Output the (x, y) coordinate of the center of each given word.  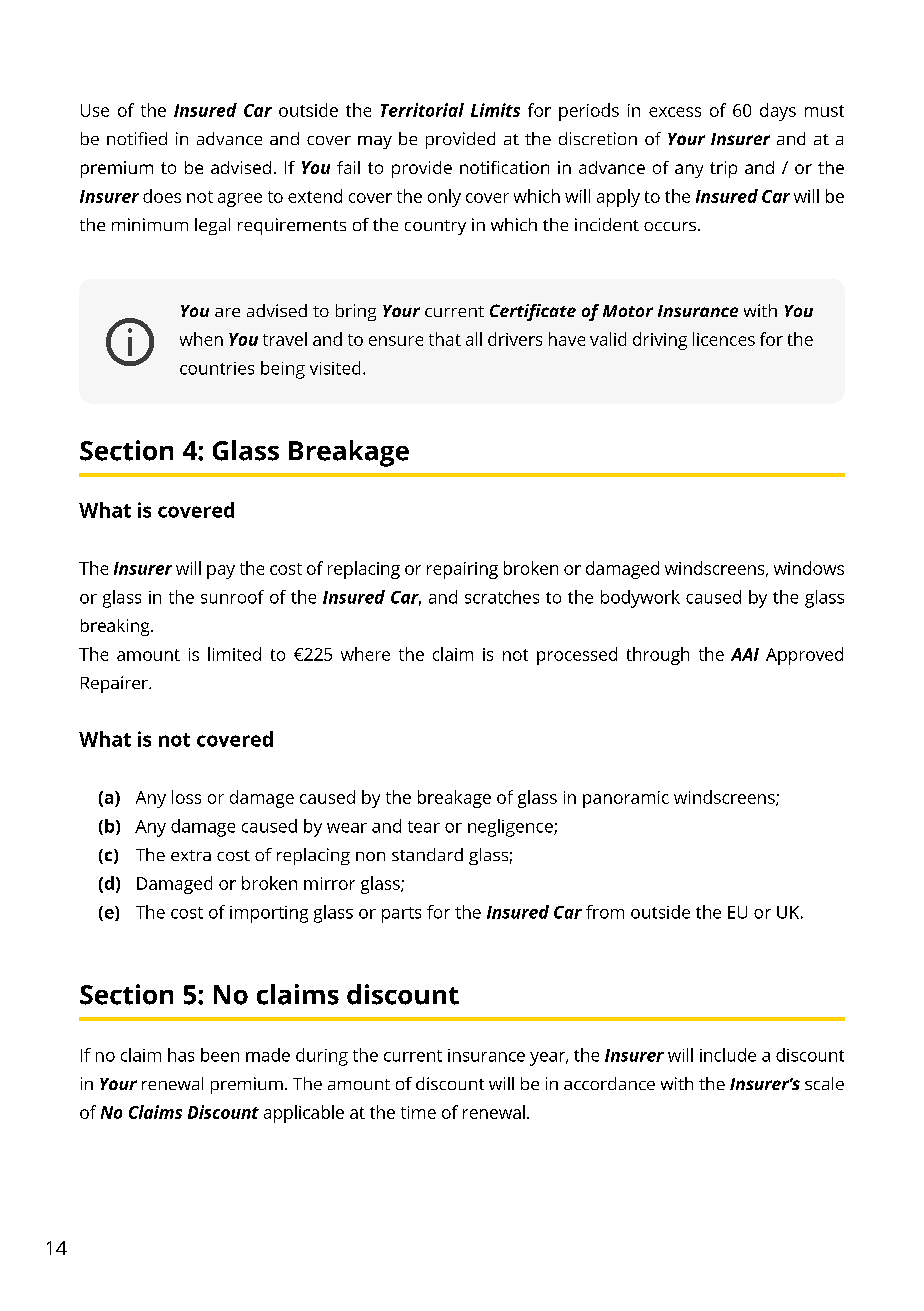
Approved (804, 656)
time (418, 1112)
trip (723, 169)
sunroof (232, 597)
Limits (495, 110)
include (728, 1055)
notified (137, 138)
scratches (502, 597)
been (220, 1055)
